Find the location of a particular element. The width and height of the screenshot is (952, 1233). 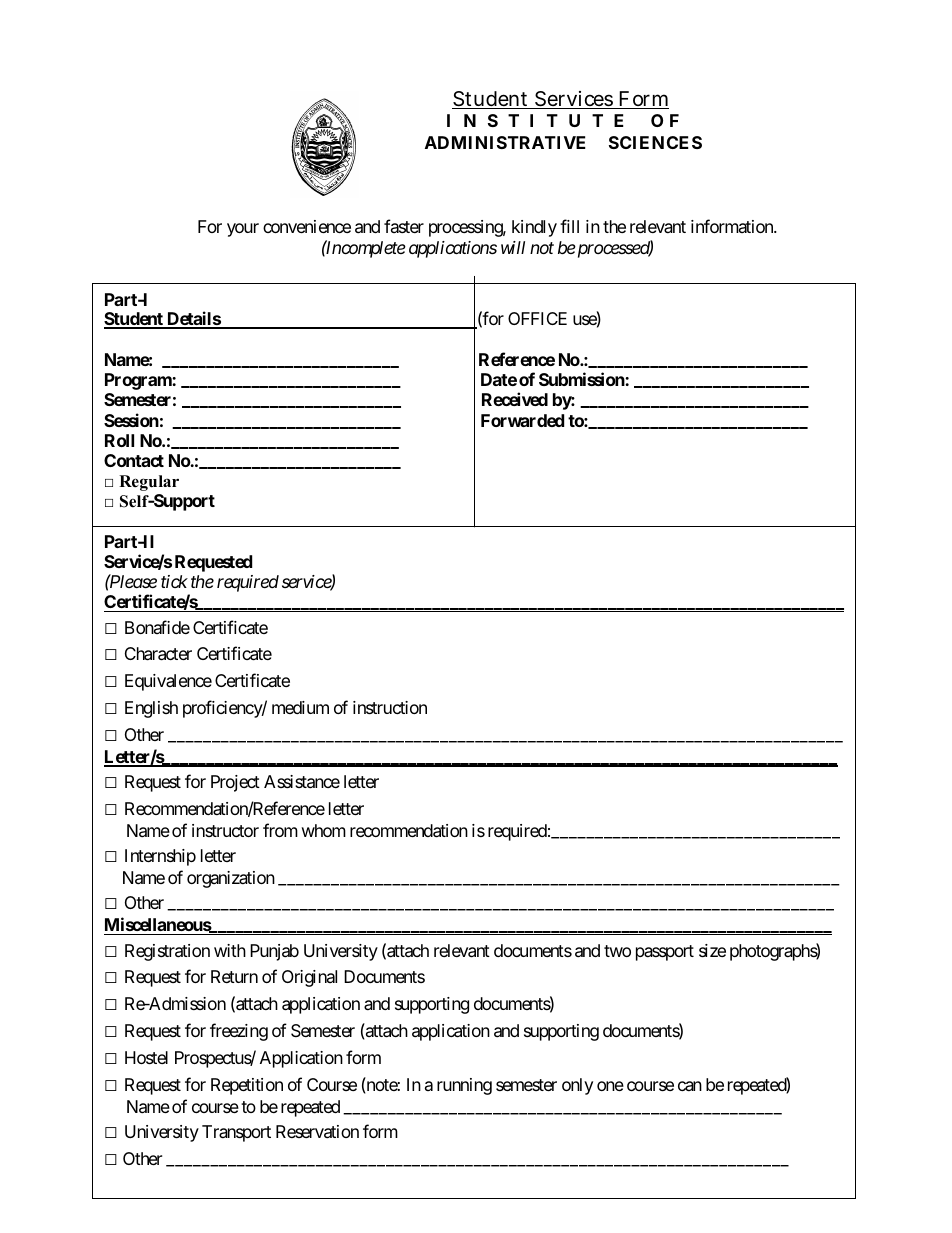

medium is located at coordinates (300, 707).
